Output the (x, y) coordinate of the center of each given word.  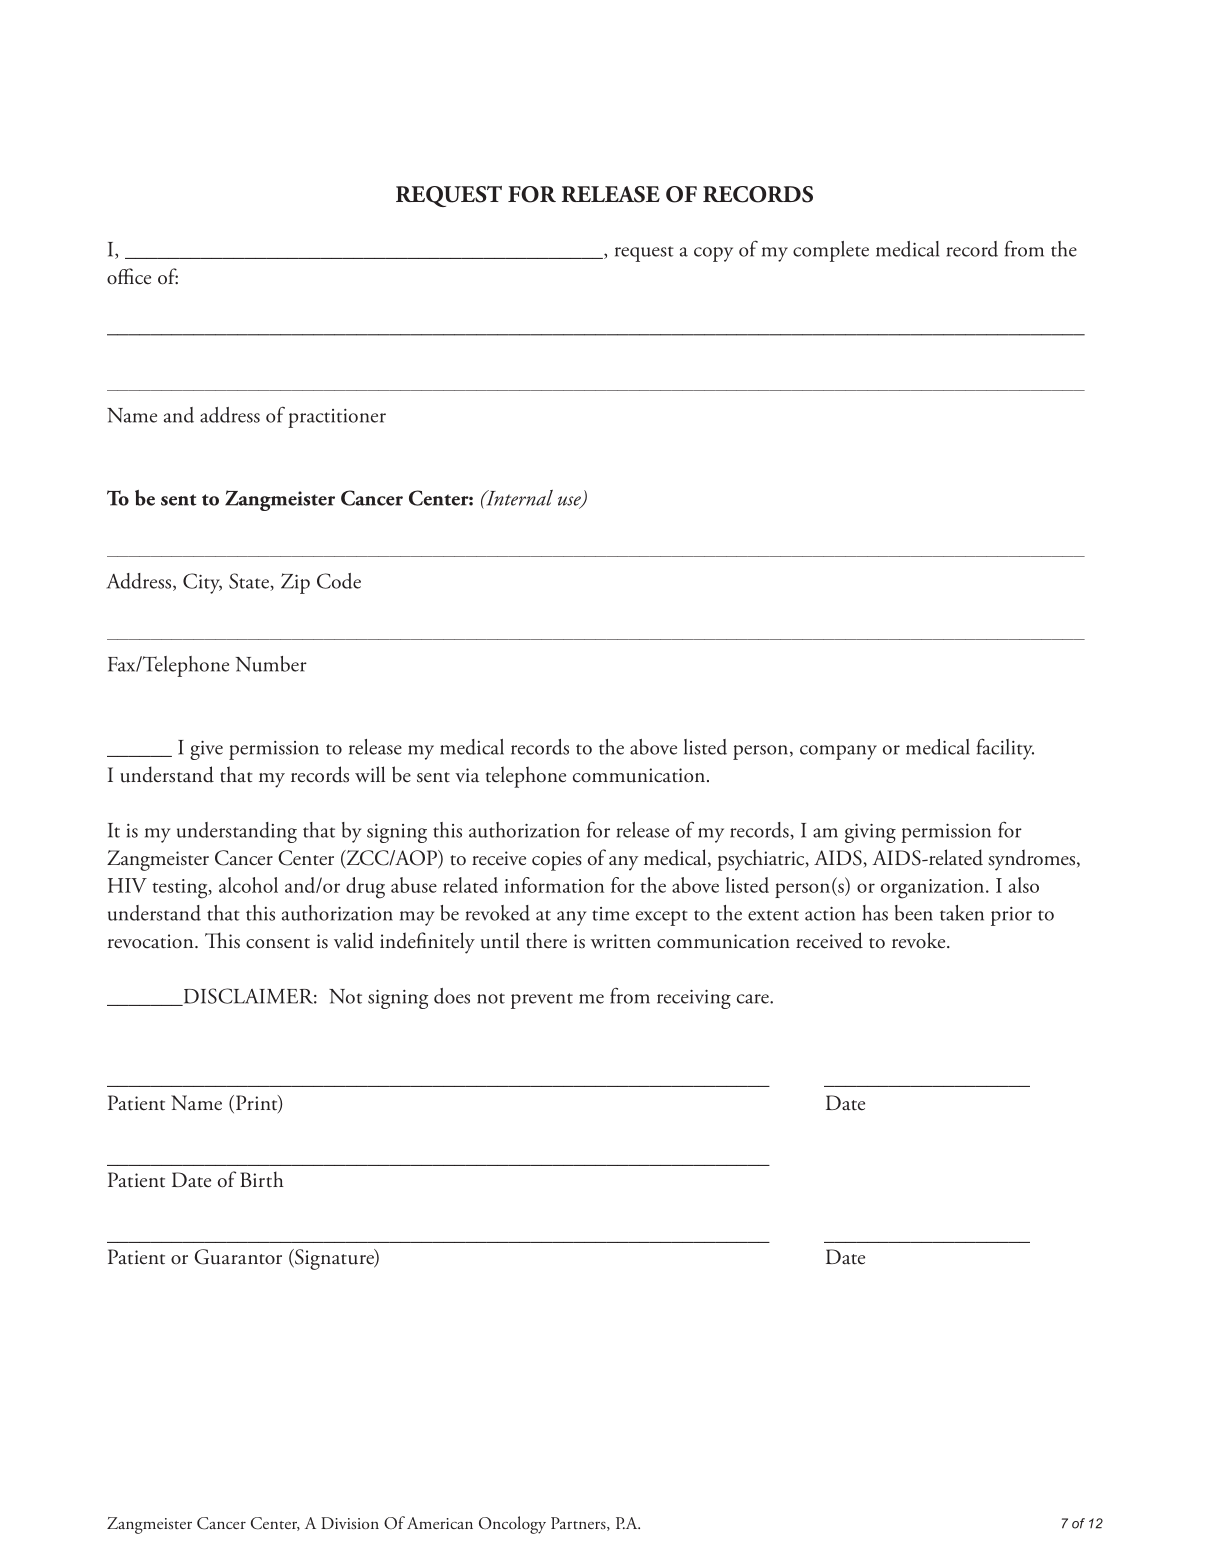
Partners (579, 1524)
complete (831, 251)
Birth (262, 1179)
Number (271, 664)
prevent (542, 1001)
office (129, 276)
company (838, 752)
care (754, 999)
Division (350, 1523)
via (467, 775)
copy (713, 254)
